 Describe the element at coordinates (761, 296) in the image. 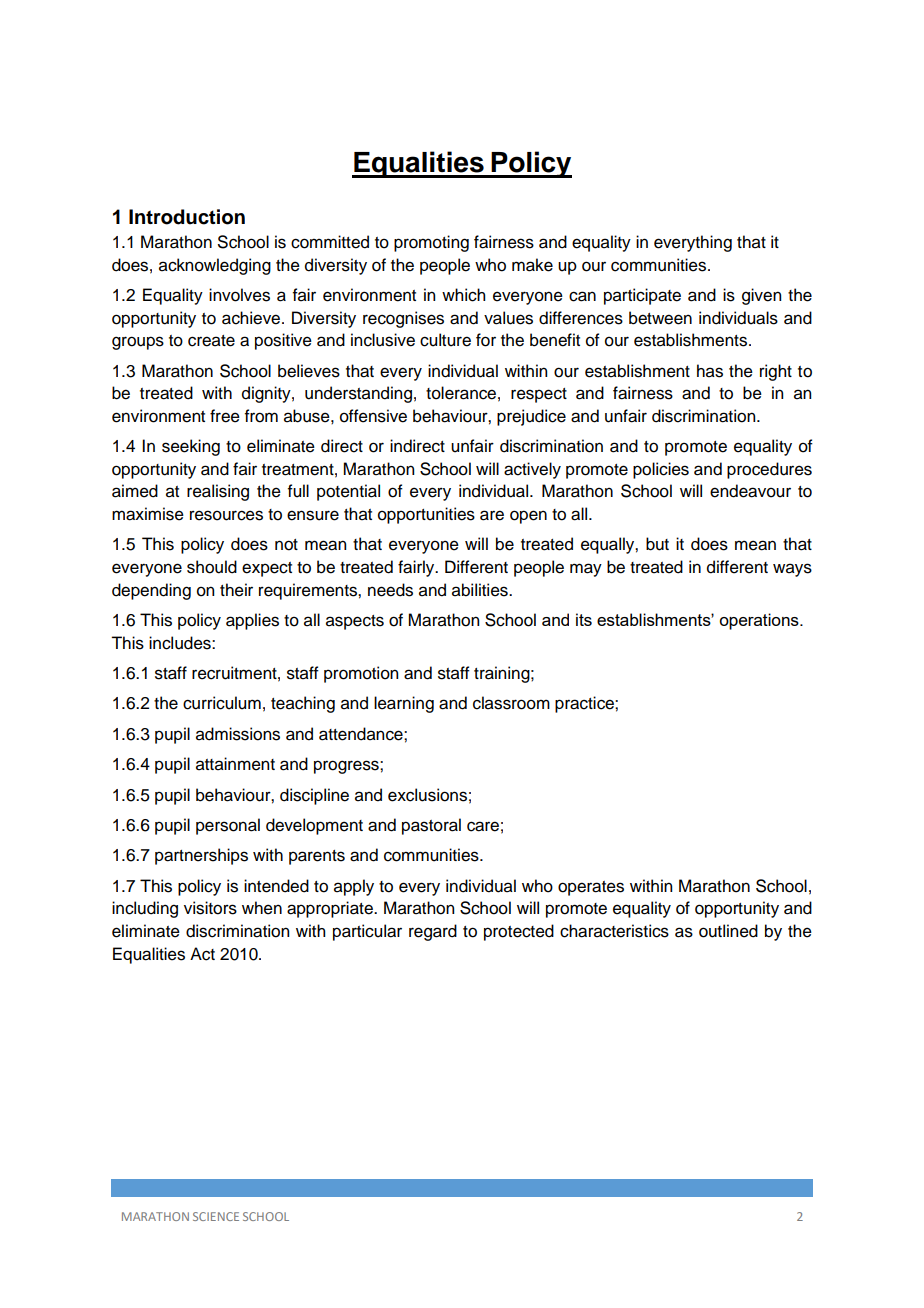

I see `given` at that location.
